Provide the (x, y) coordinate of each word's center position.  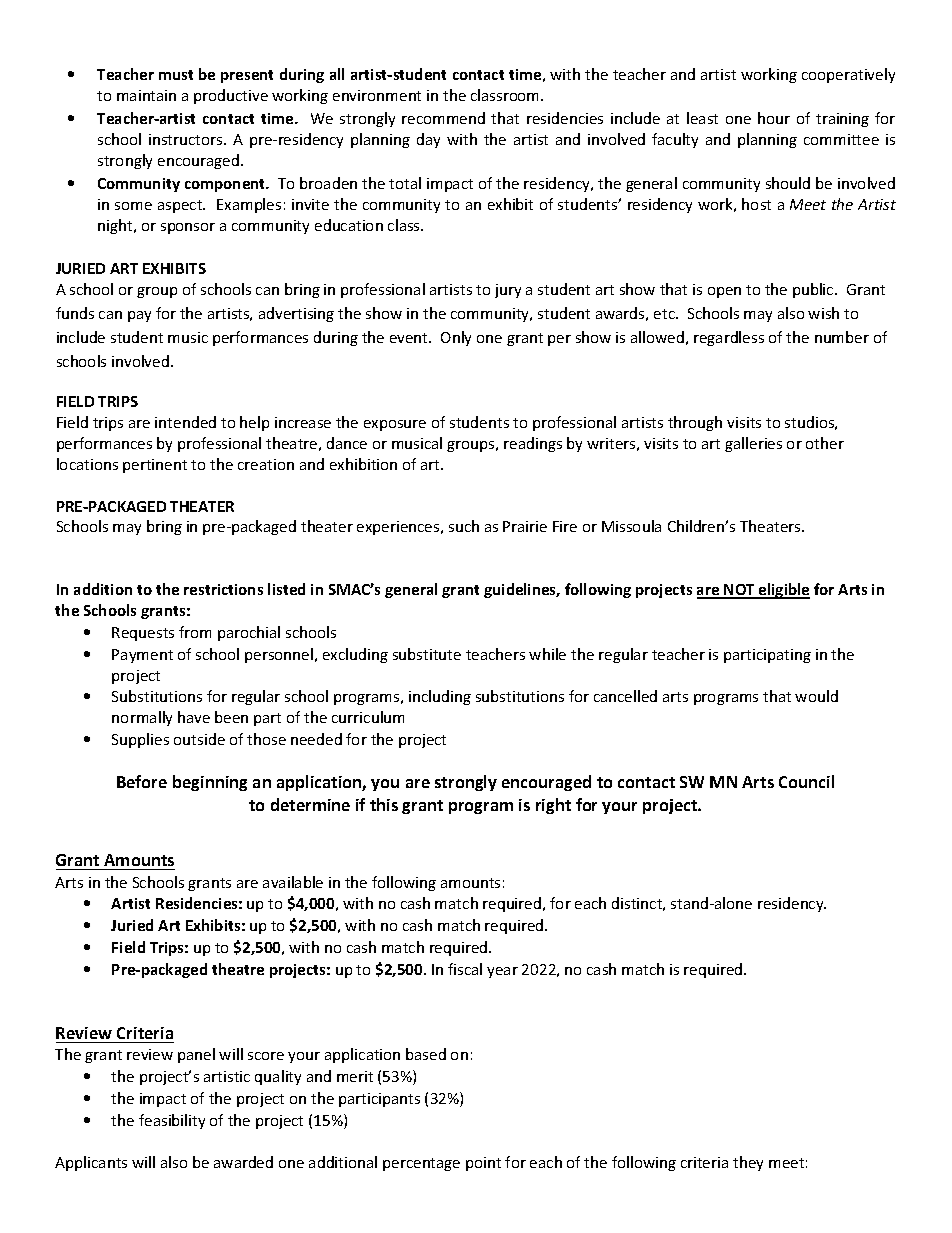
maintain (146, 95)
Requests (143, 634)
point (483, 1164)
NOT (739, 591)
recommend (443, 118)
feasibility (172, 1121)
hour (774, 118)
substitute (427, 654)
